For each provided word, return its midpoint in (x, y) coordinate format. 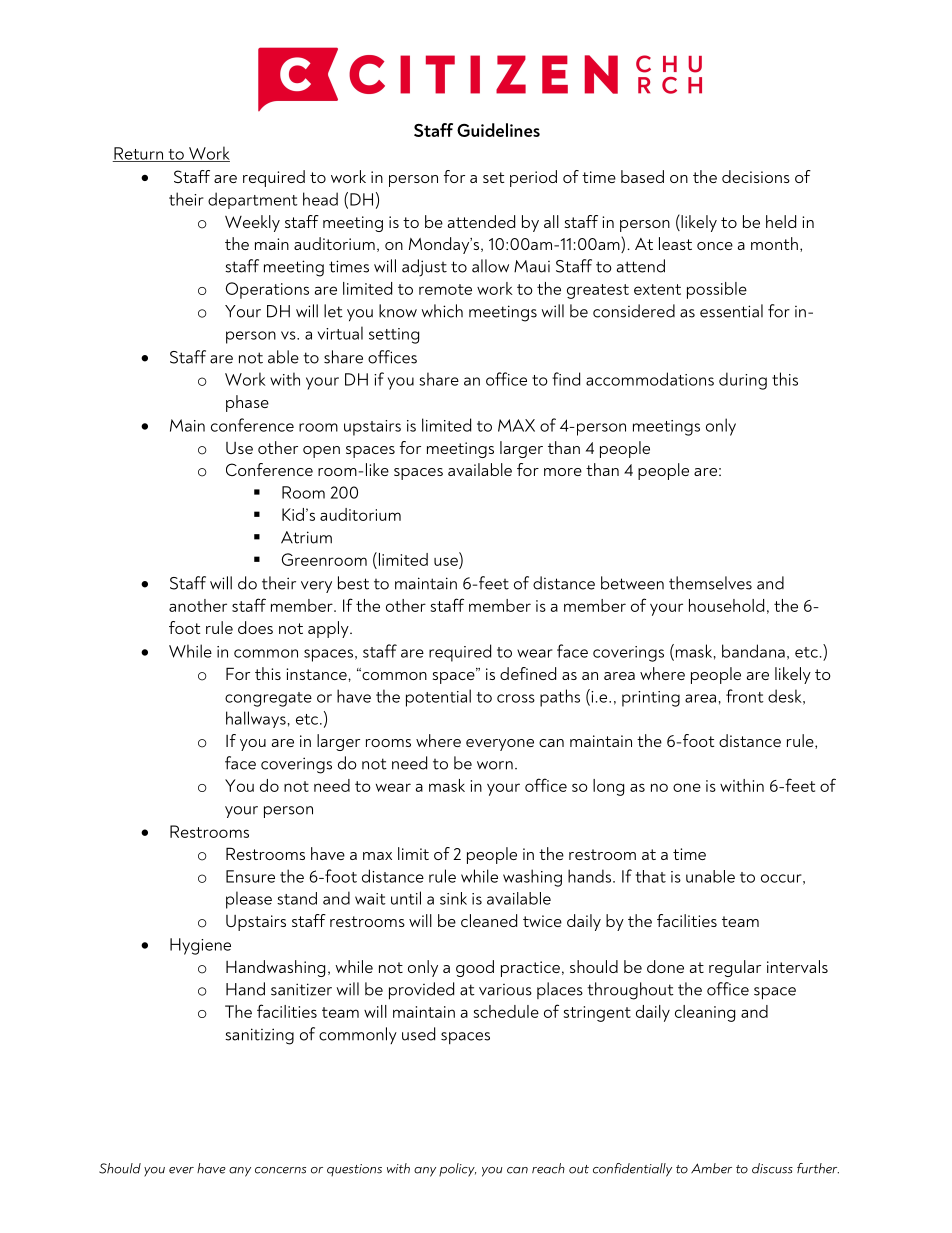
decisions (756, 176)
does (255, 627)
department (253, 200)
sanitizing (259, 1036)
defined (528, 673)
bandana (753, 651)
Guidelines (498, 130)
